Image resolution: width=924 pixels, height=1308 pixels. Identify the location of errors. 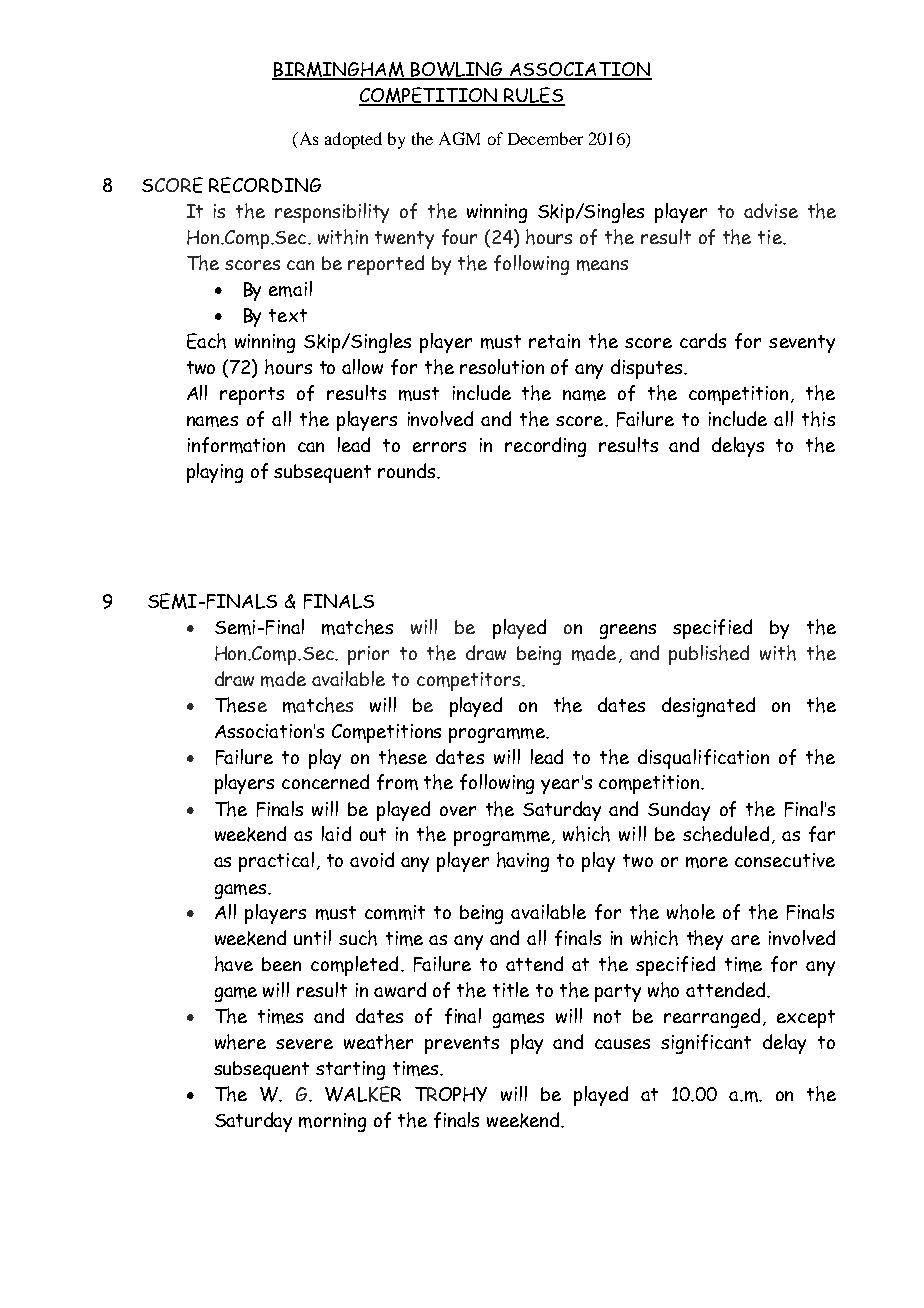
(439, 447).
